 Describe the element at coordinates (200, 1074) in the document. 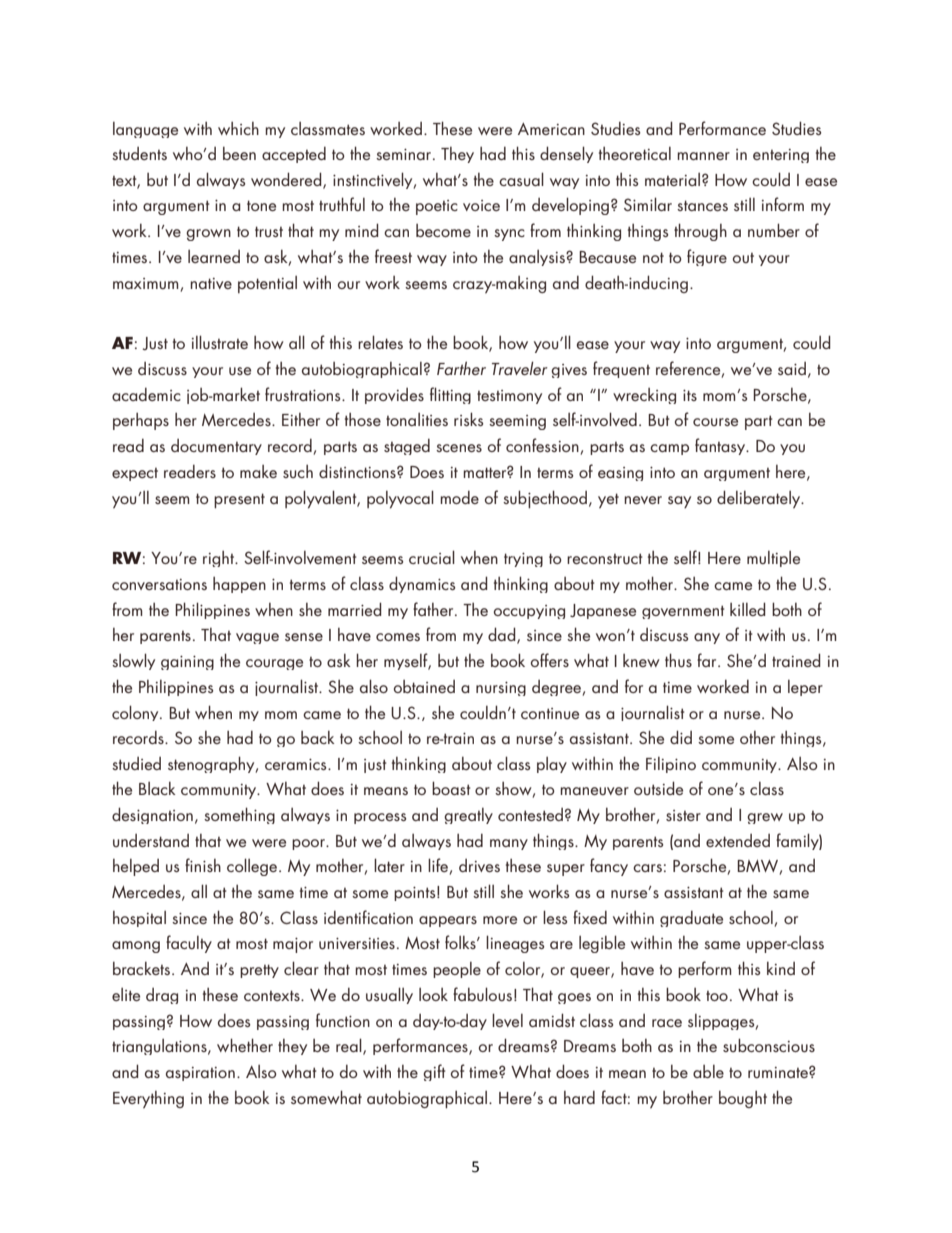

I see `aspiration` at that location.
